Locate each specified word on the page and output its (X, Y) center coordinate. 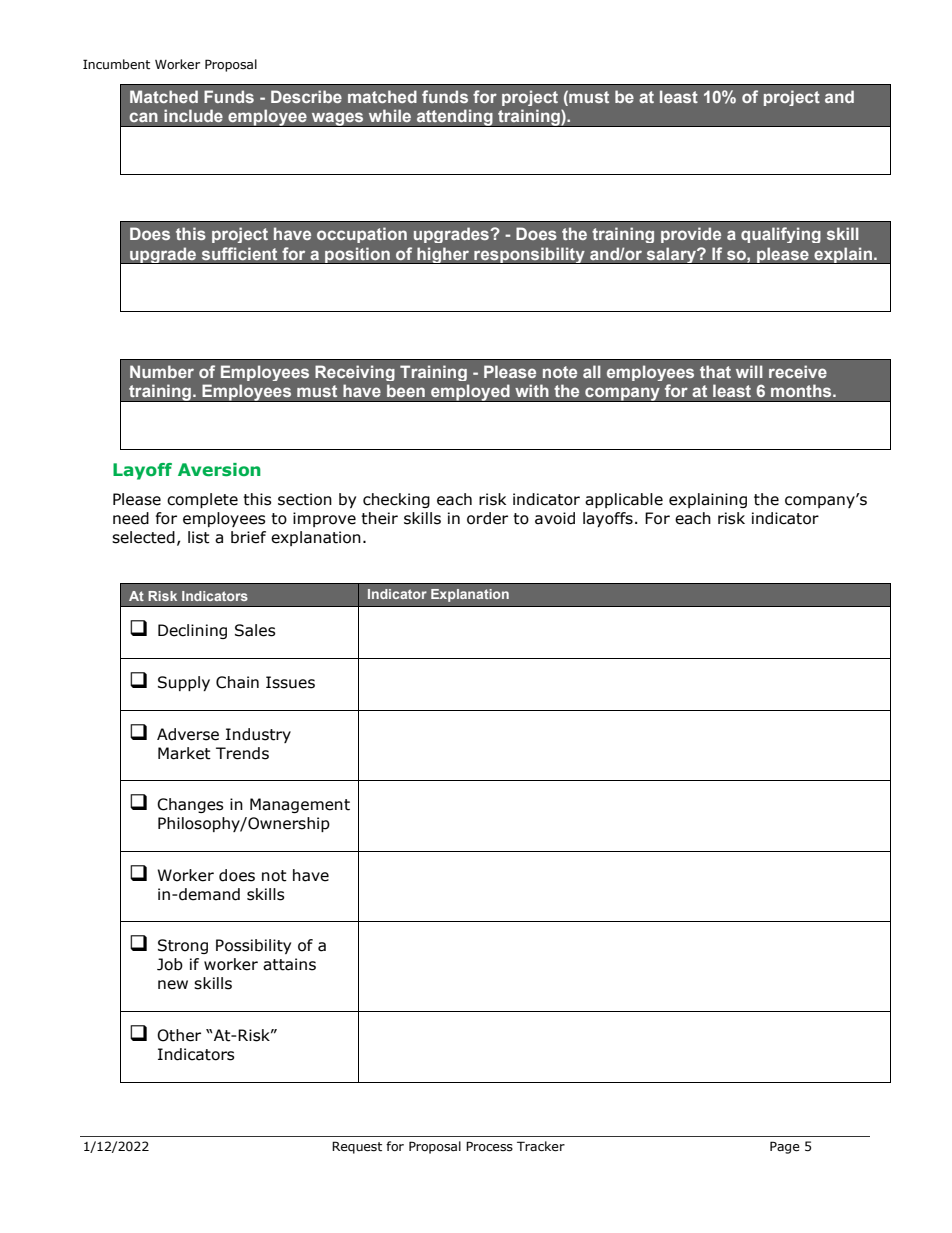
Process (489, 1146)
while (390, 115)
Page (785, 1147)
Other (179, 1035)
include (193, 115)
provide (691, 235)
